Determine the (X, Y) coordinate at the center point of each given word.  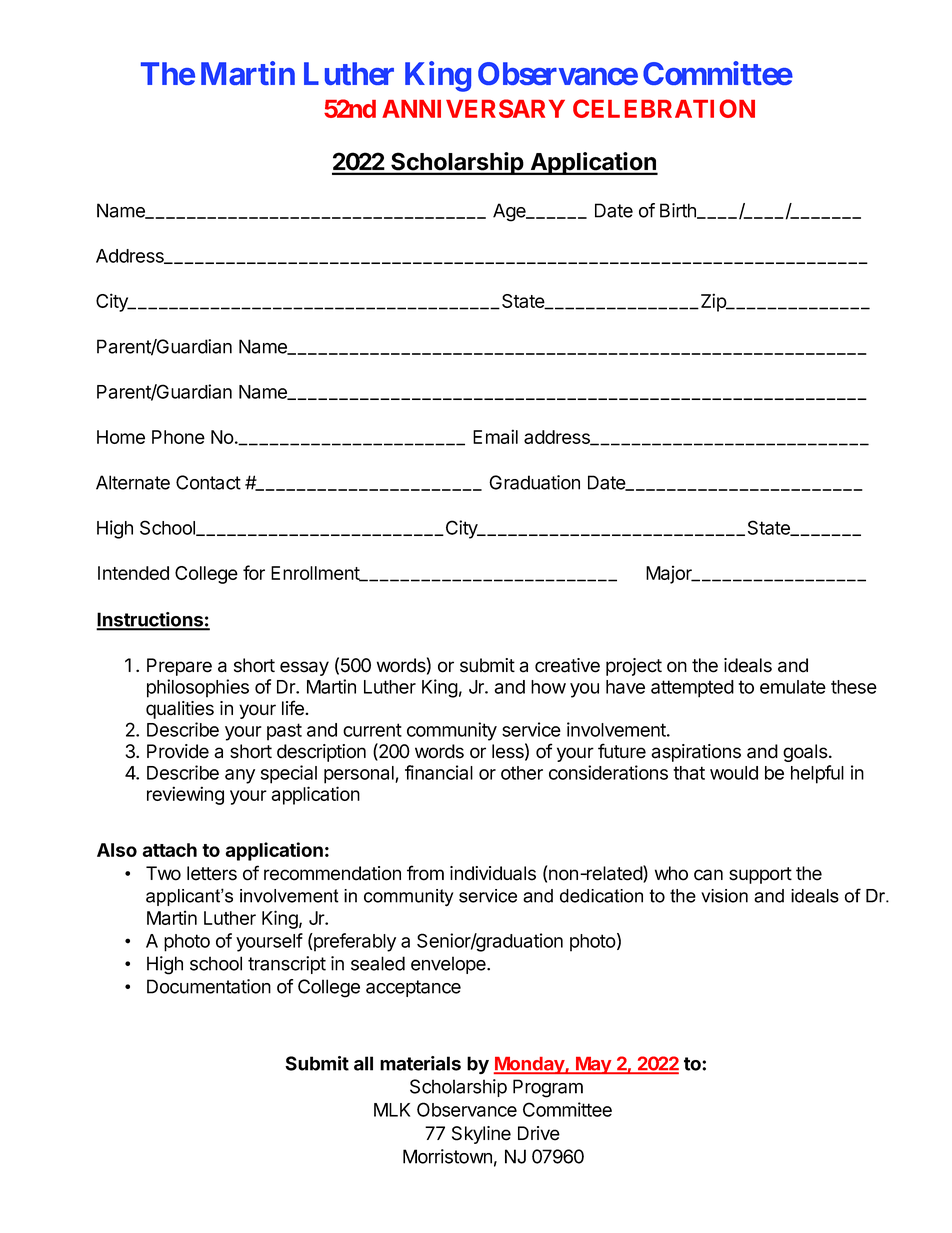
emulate (793, 687)
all (363, 1063)
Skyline (481, 1135)
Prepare (179, 667)
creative (567, 665)
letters (212, 873)
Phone (178, 437)
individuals (493, 873)
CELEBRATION (664, 108)
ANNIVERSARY (473, 108)
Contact (208, 482)
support (760, 875)
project (634, 667)
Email (495, 436)
